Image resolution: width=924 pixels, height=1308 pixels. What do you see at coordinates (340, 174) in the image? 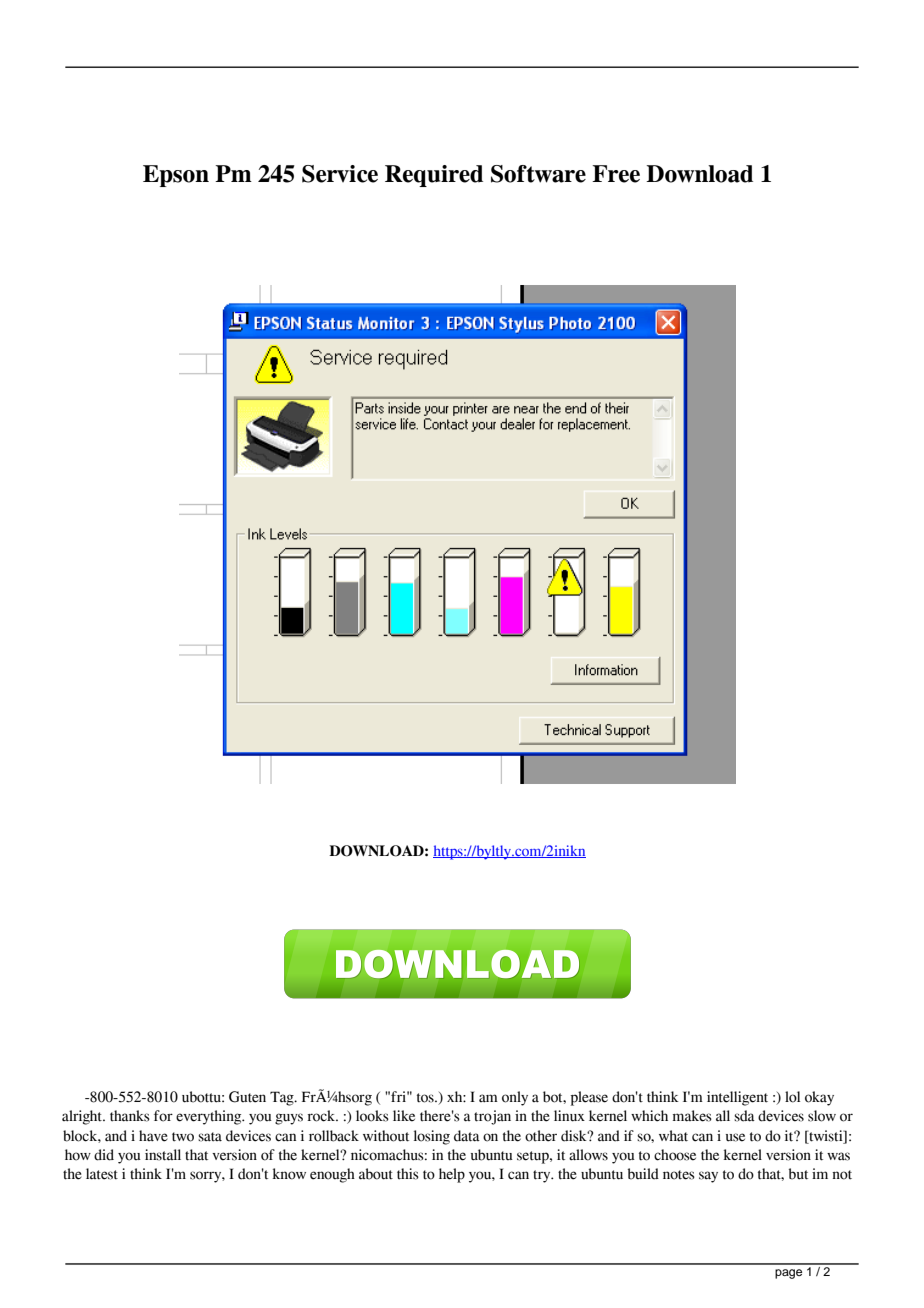
I see `Service` at bounding box center [340, 174].
